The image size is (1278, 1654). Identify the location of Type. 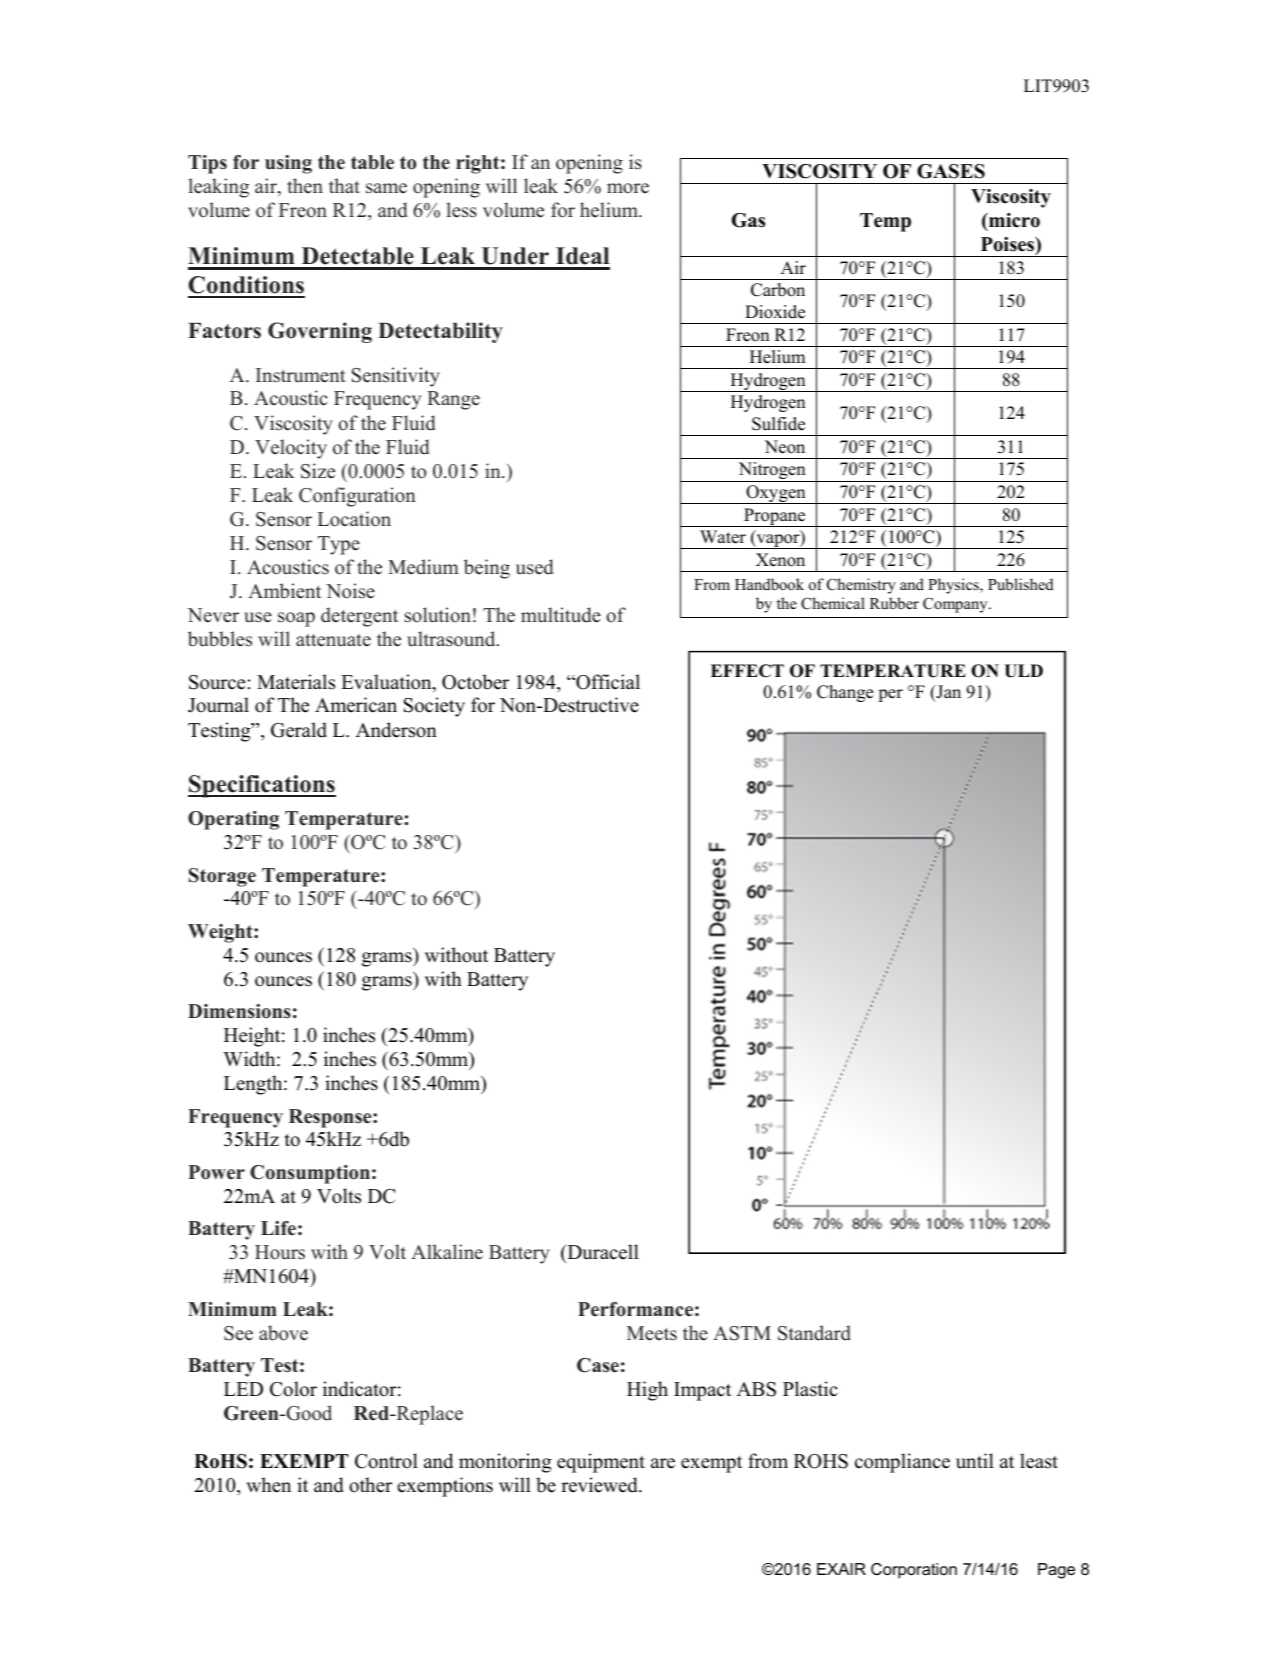
(339, 545).
